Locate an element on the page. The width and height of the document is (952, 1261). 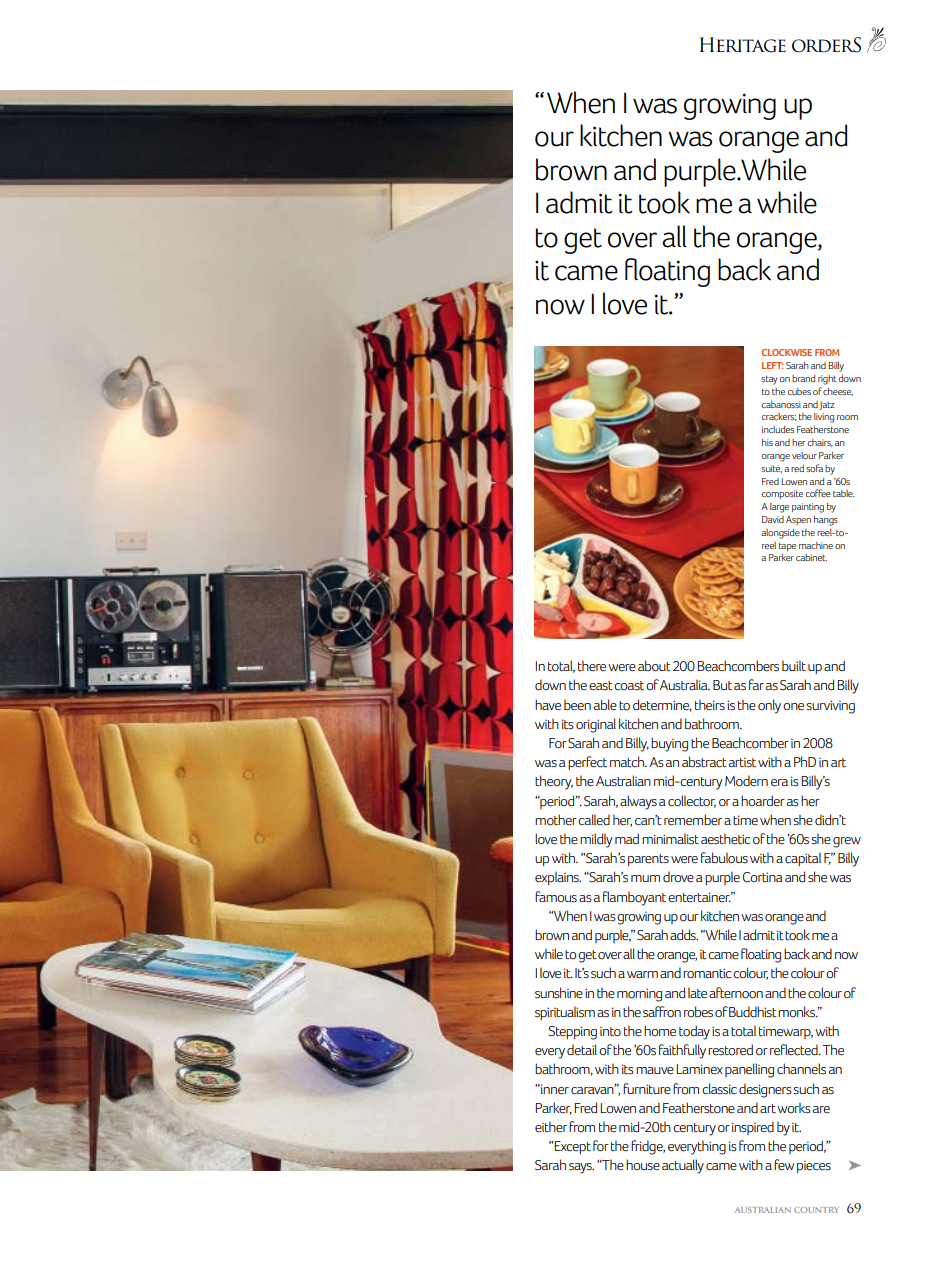
LEFT is located at coordinates (772, 365).
